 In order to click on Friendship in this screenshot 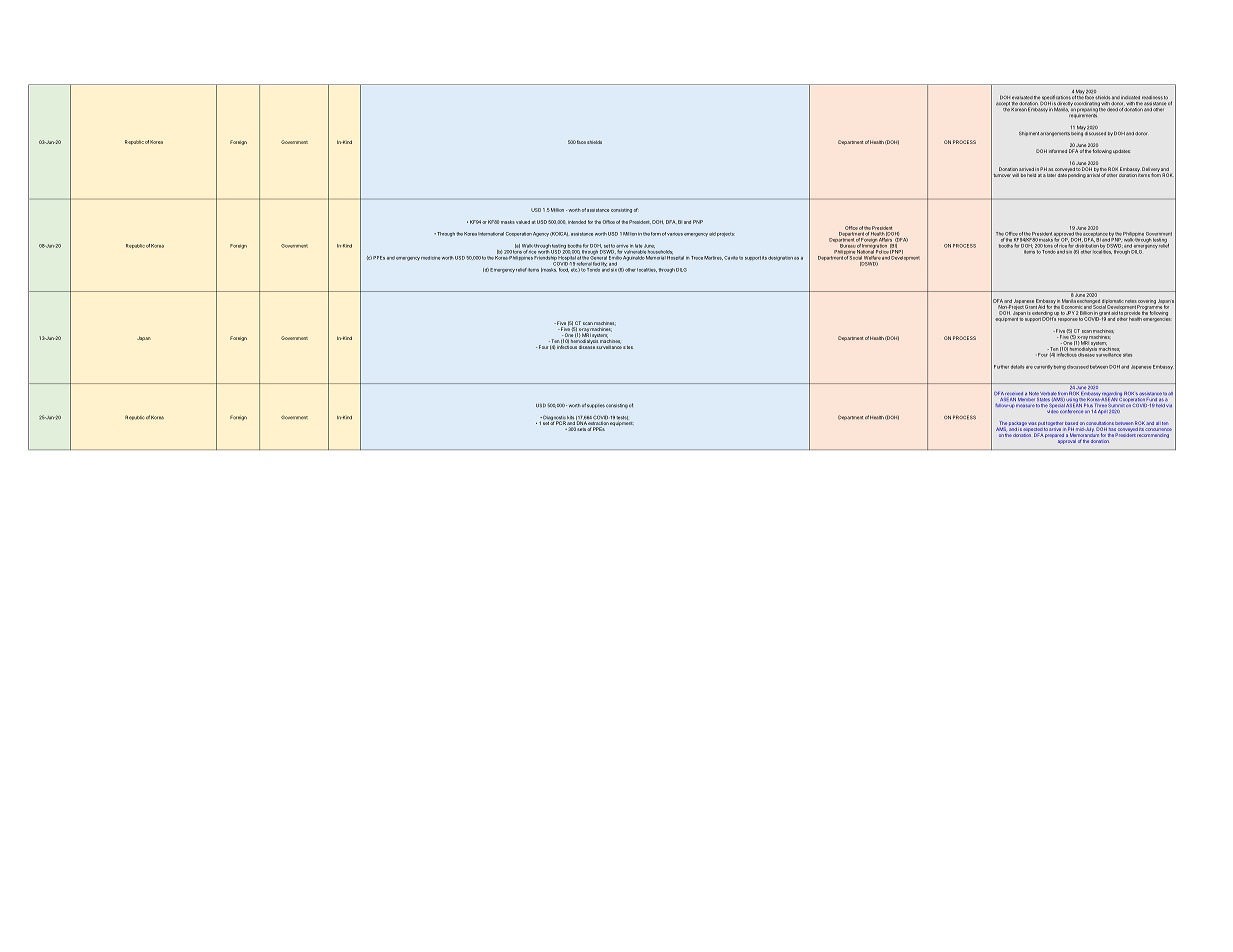, I will do `click(546, 259)`.
